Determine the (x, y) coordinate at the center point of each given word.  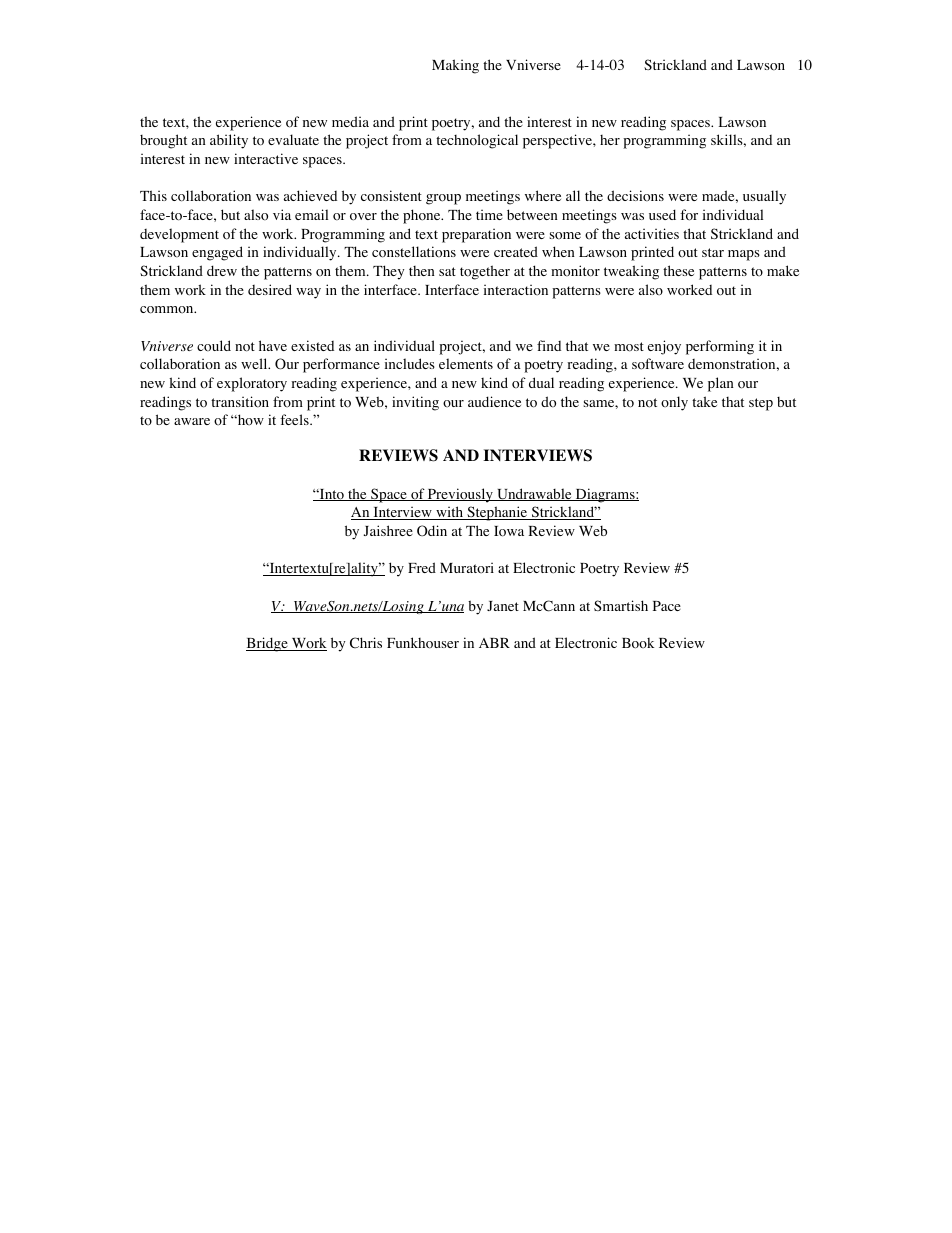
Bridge (268, 644)
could (214, 346)
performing (720, 347)
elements (466, 363)
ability (229, 141)
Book (638, 643)
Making (455, 66)
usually (764, 197)
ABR (494, 643)
